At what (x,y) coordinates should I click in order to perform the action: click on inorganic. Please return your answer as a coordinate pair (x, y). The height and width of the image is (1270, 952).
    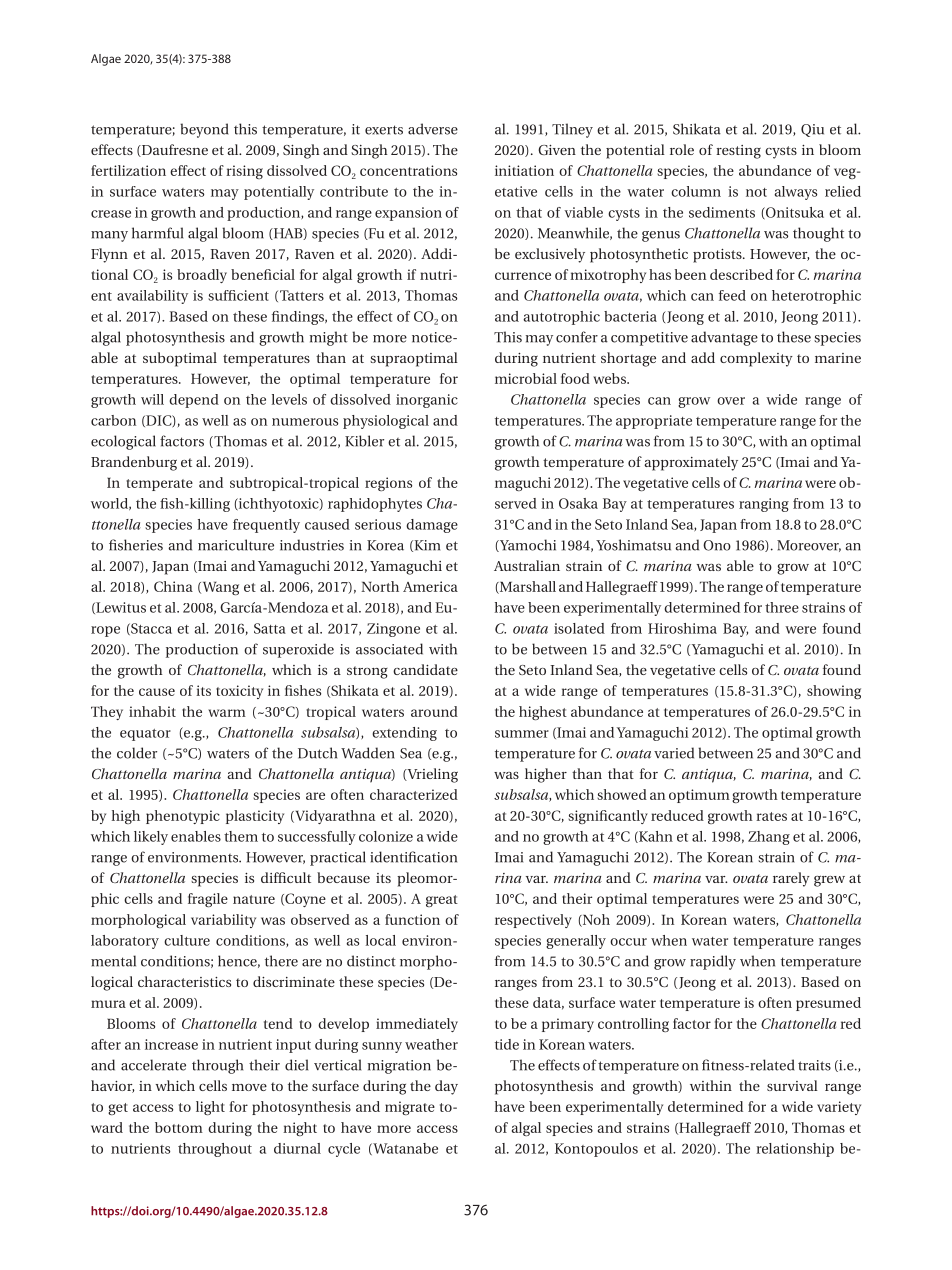
    Looking at the image, I should click on (427, 401).
